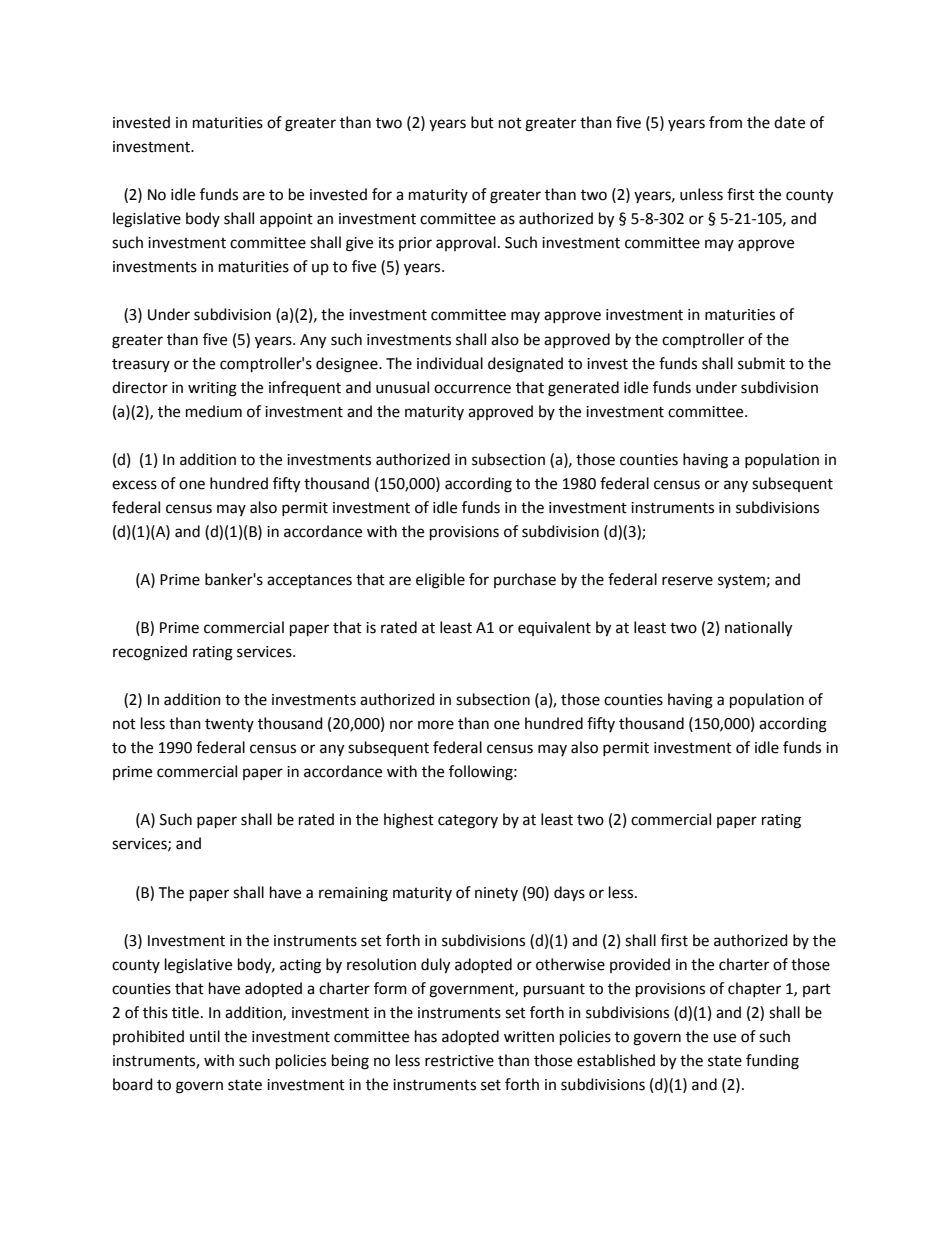 Image resolution: width=952 pixels, height=1233 pixels. What do you see at coordinates (286, 220) in the document?
I see `appoint` at bounding box center [286, 220].
